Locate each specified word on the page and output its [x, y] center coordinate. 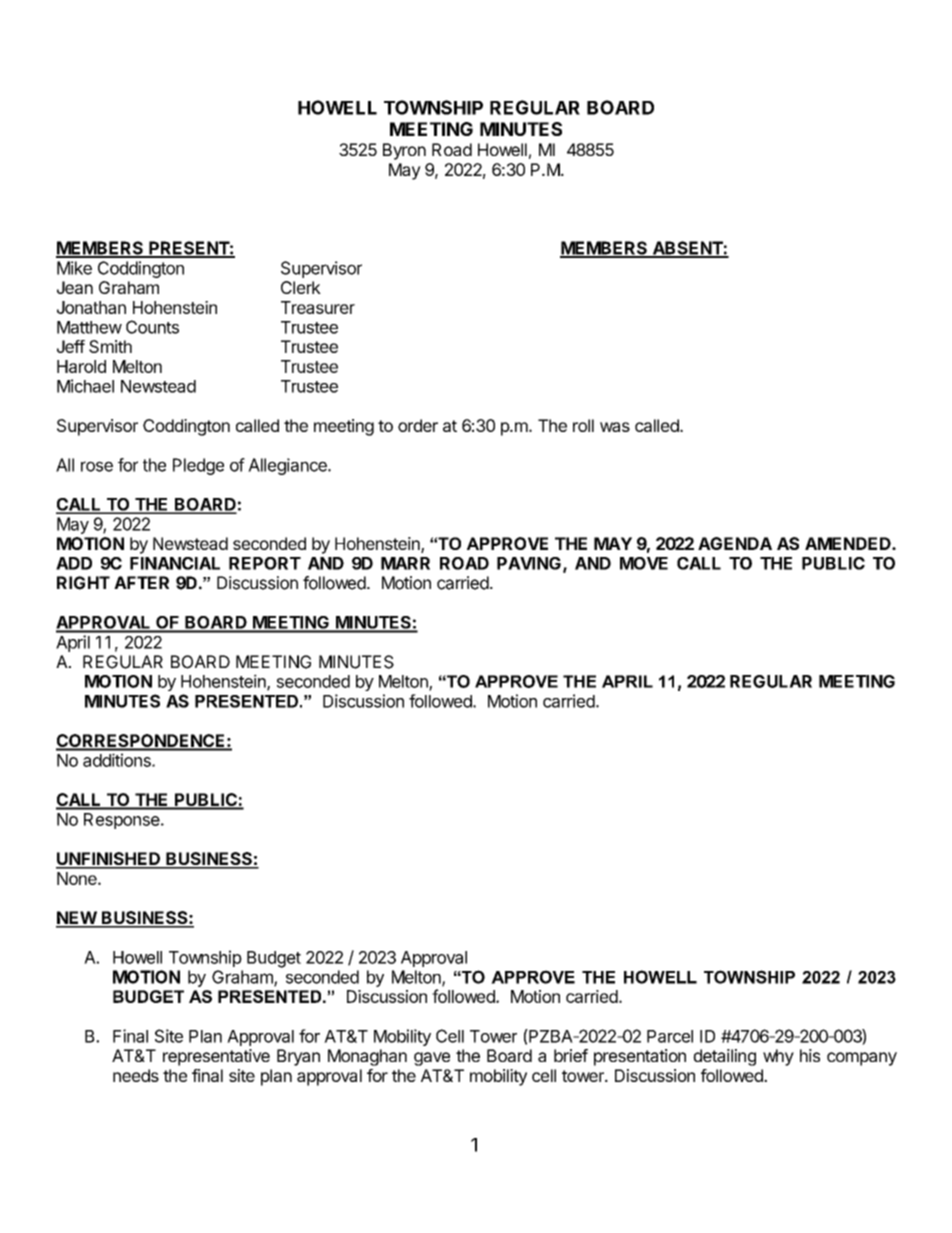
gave [432, 1059]
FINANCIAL [175, 563]
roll [583, 425]
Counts [152, 327]
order [418, 425]
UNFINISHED [109, 860]
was [615, 427]
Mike [74, 268]
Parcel [670, 1036]
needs [136, 1075]
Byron [404, 151]
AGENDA [735, 543]
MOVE [644, 563]
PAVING [529, 563]
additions [118, 760]
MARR [405, 563]
